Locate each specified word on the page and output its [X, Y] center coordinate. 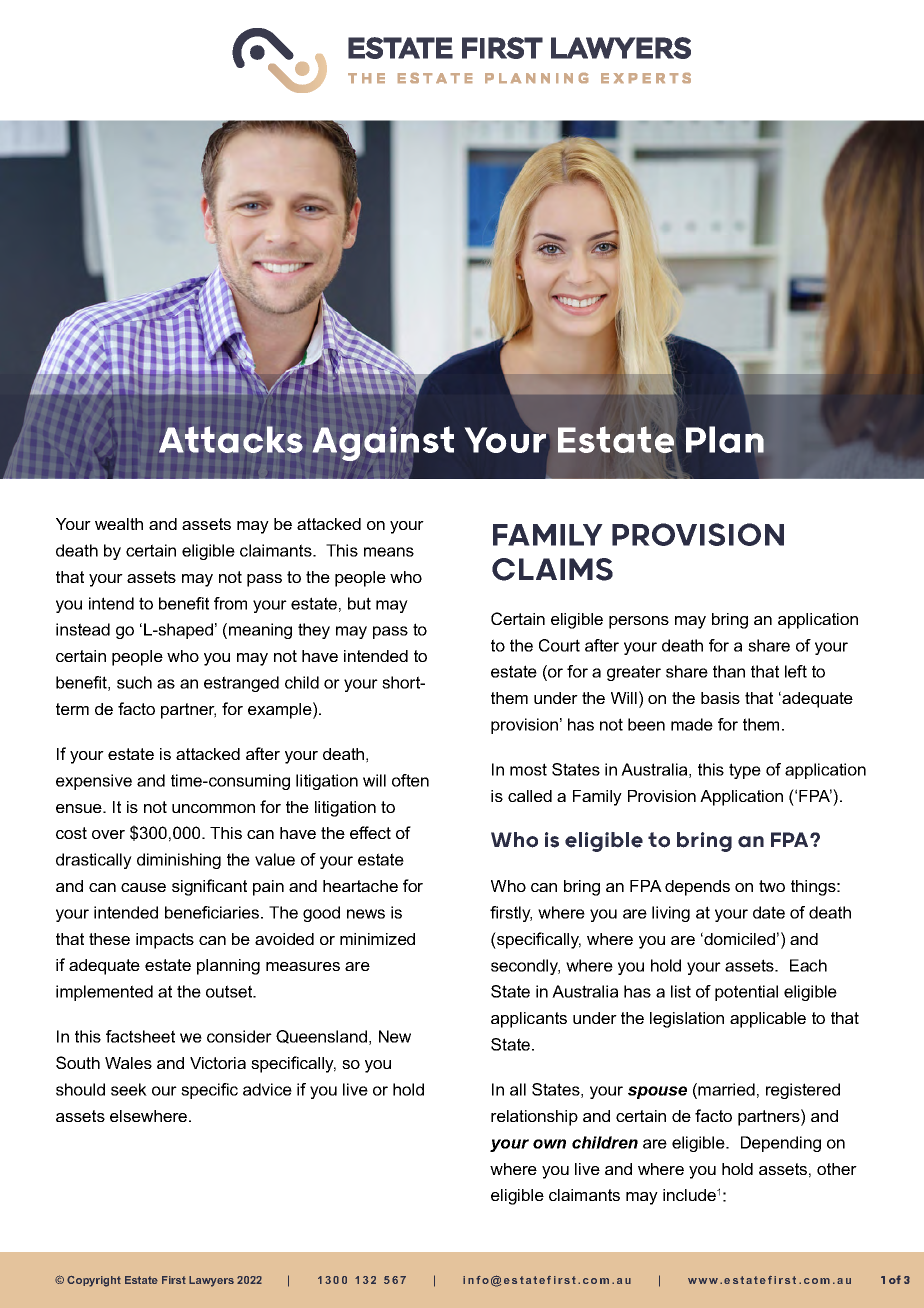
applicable [768, 1020]
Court [559, 645]
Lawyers [211, 1281]
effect [370, 832]
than [729, 671]
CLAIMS [552, 569]
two [772, 886]
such [134, 682]
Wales [128, 1063]
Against [383, 443]
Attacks [231, 439]
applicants [529, 1020]
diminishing [179, 861]
